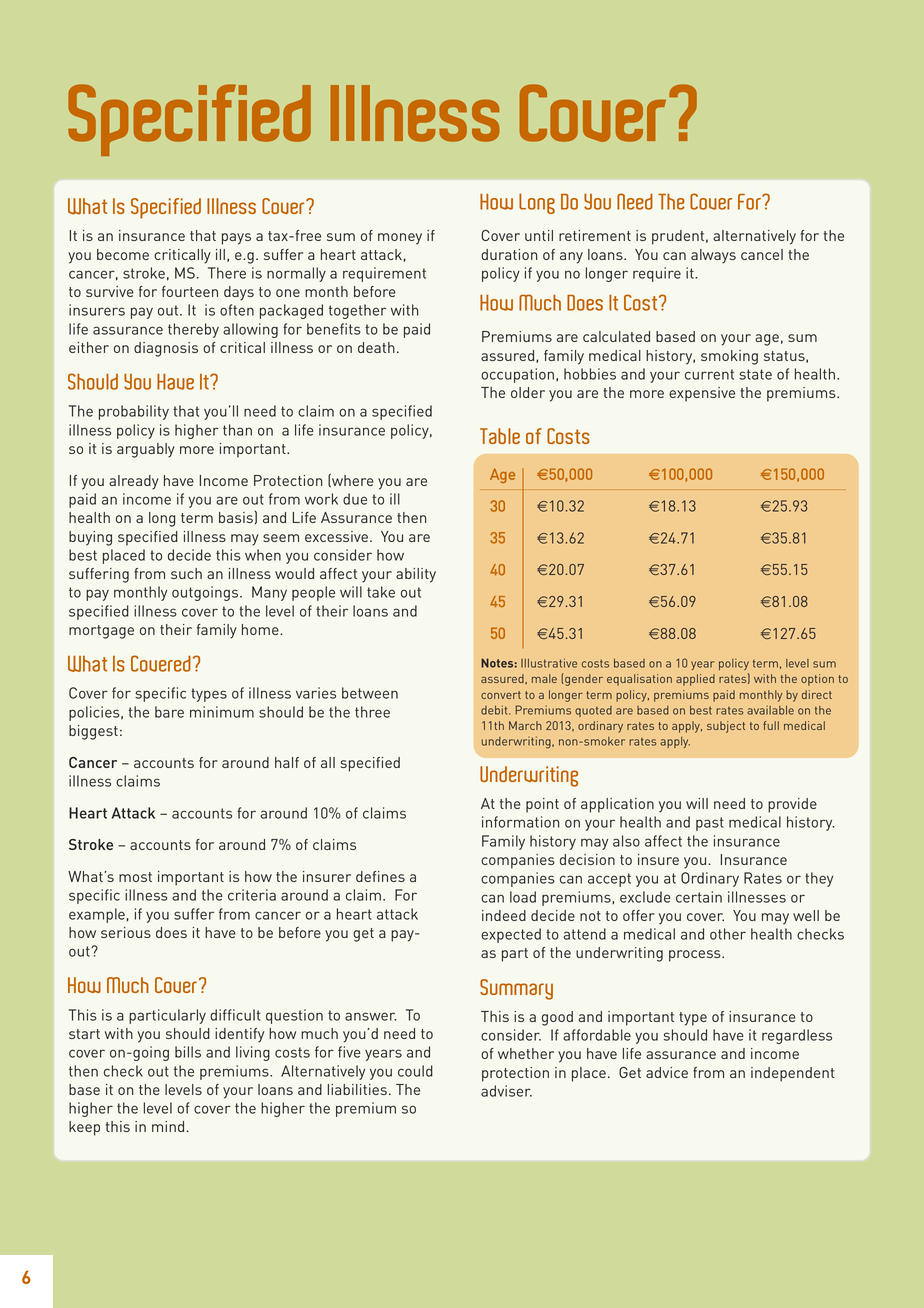 The height and width of the page is (1308, 924). What do you see at coordinates (509, 254) in the page?
I see `duration` at bounding box center [509, 254].
